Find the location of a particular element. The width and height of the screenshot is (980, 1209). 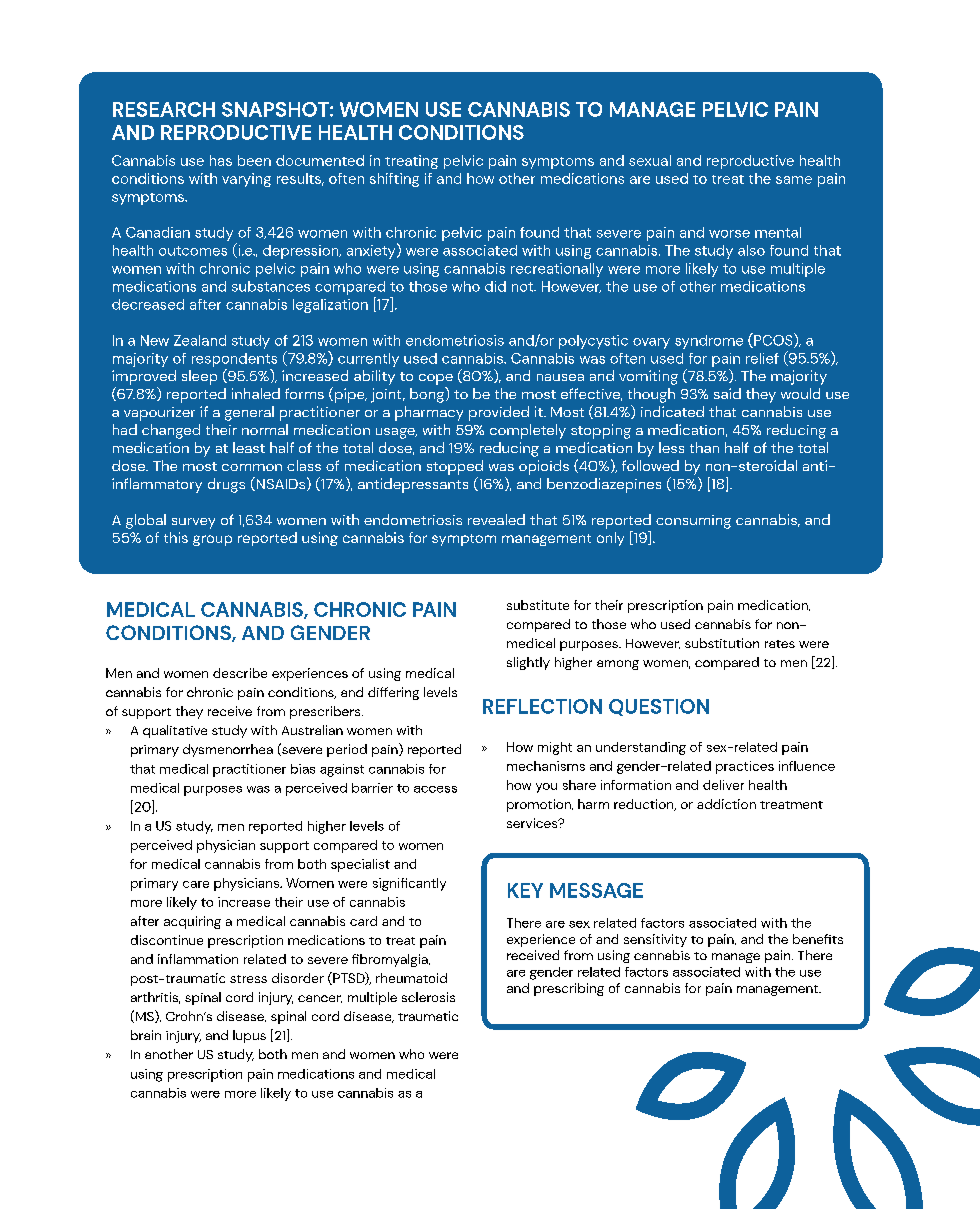

same is located at coordinates (794, 180).
